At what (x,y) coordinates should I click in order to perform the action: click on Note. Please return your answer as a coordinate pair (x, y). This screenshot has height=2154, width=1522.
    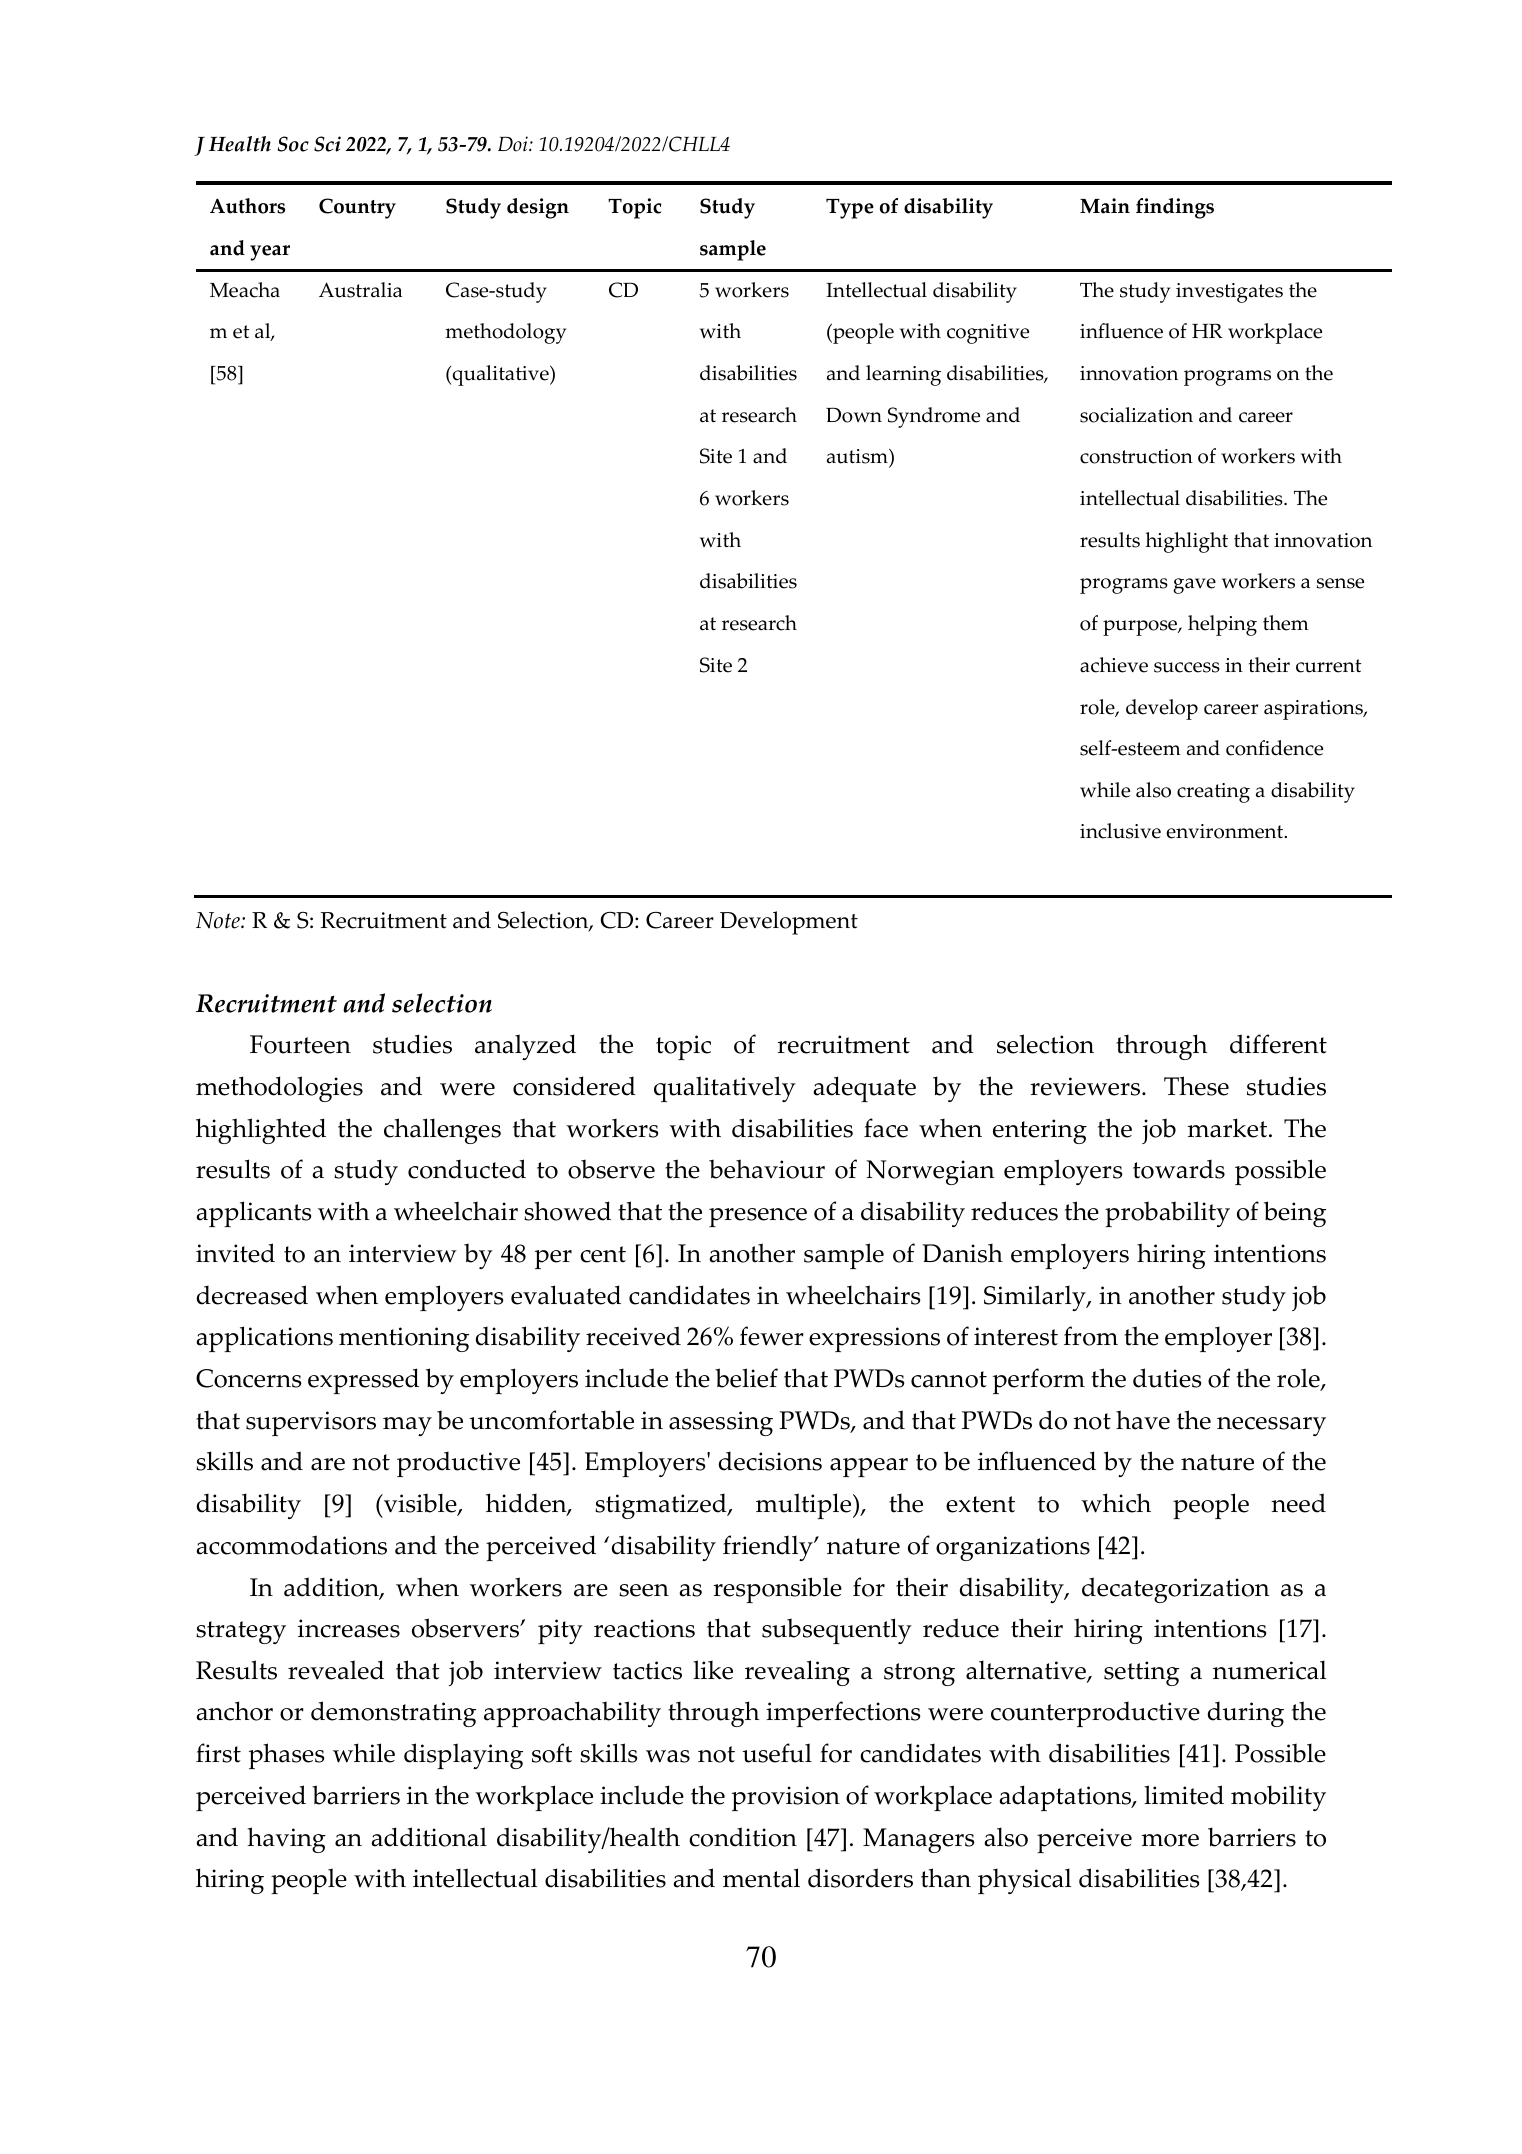
    Looking at the image, I should click on (219, 920).
